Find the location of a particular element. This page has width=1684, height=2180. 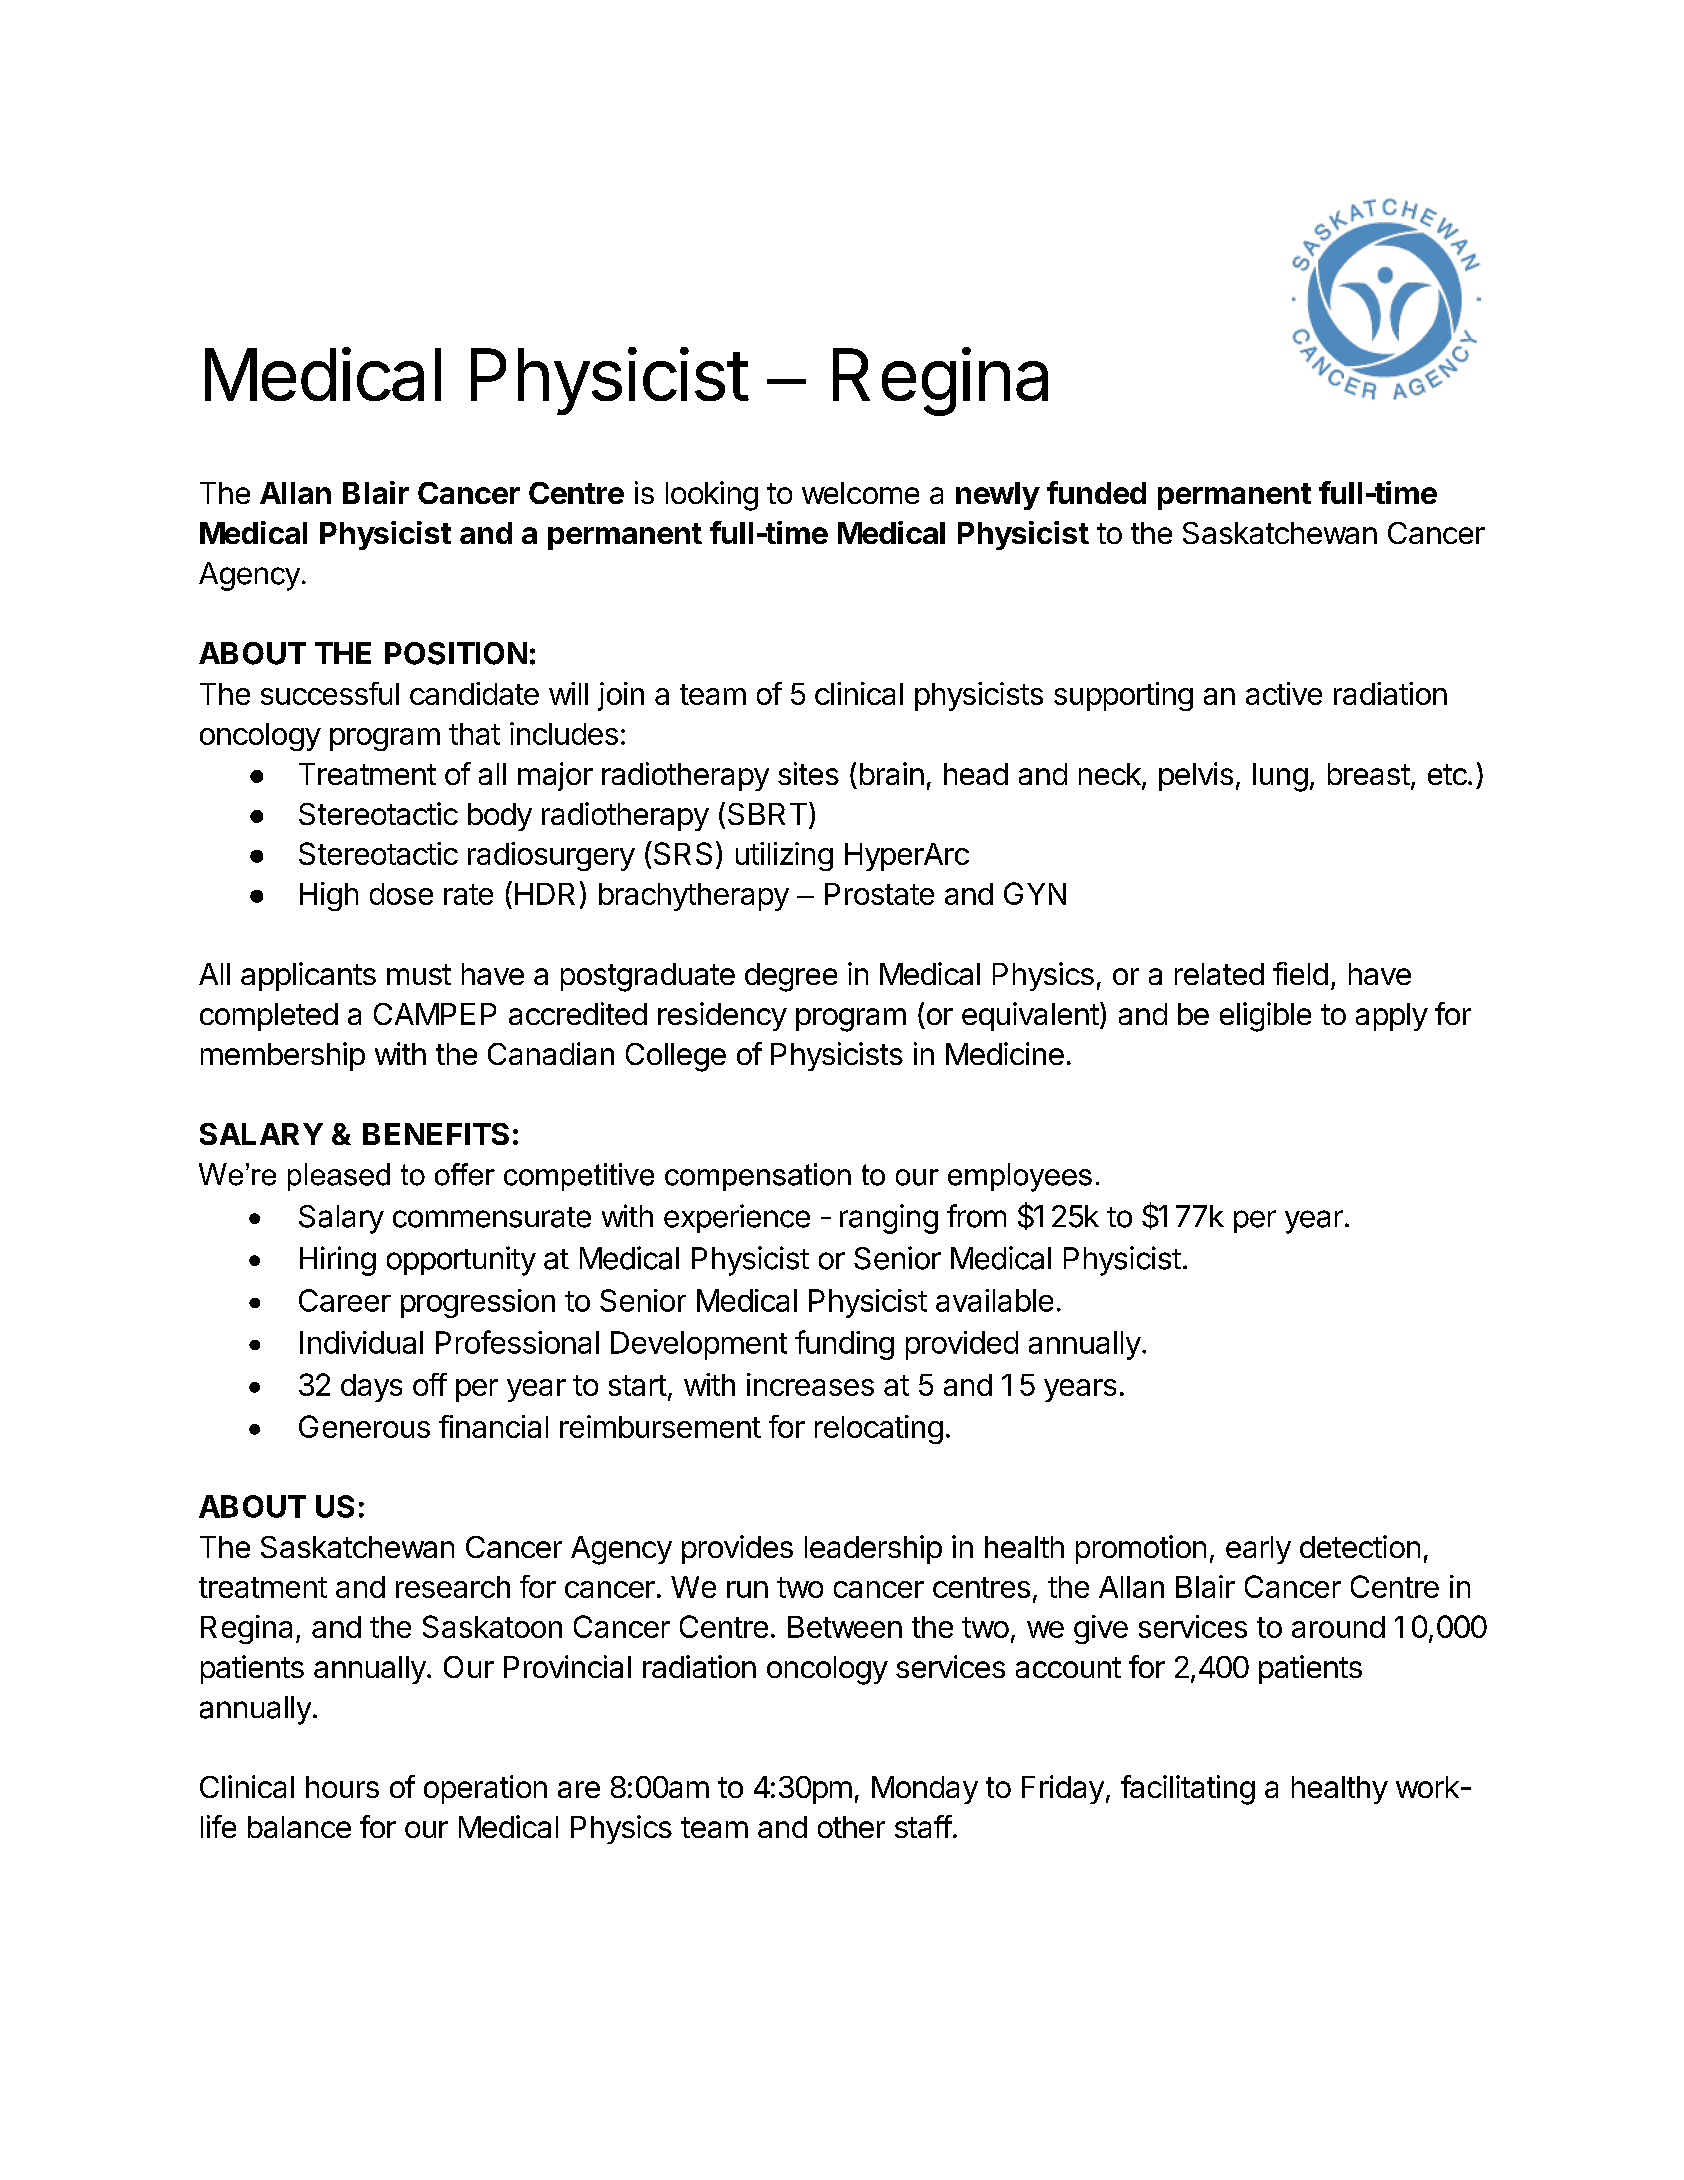

field is located at coordinates (1300, 973).
